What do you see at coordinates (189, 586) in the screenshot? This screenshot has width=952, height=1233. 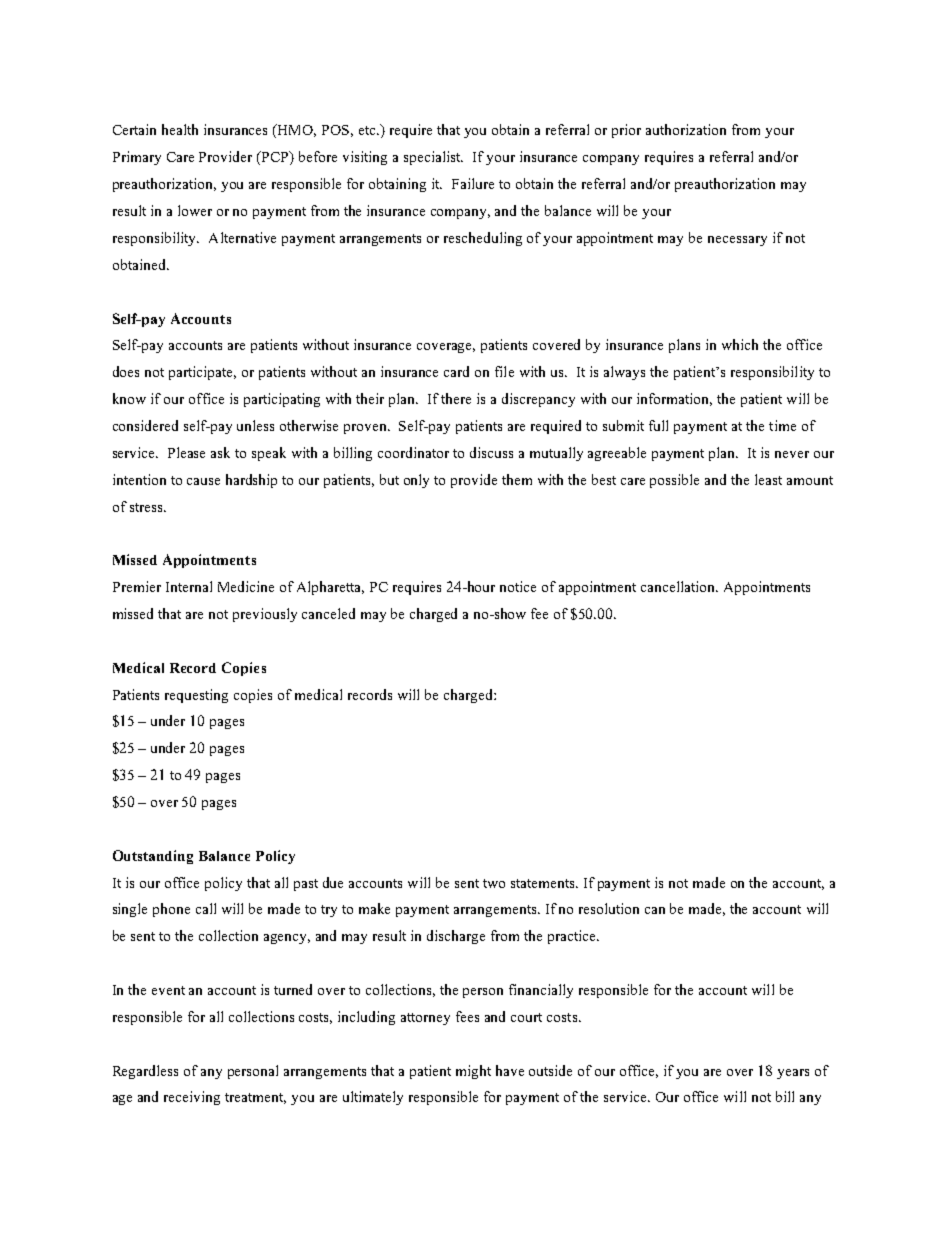 I see `Internal` at bounding box center [189, 586].
